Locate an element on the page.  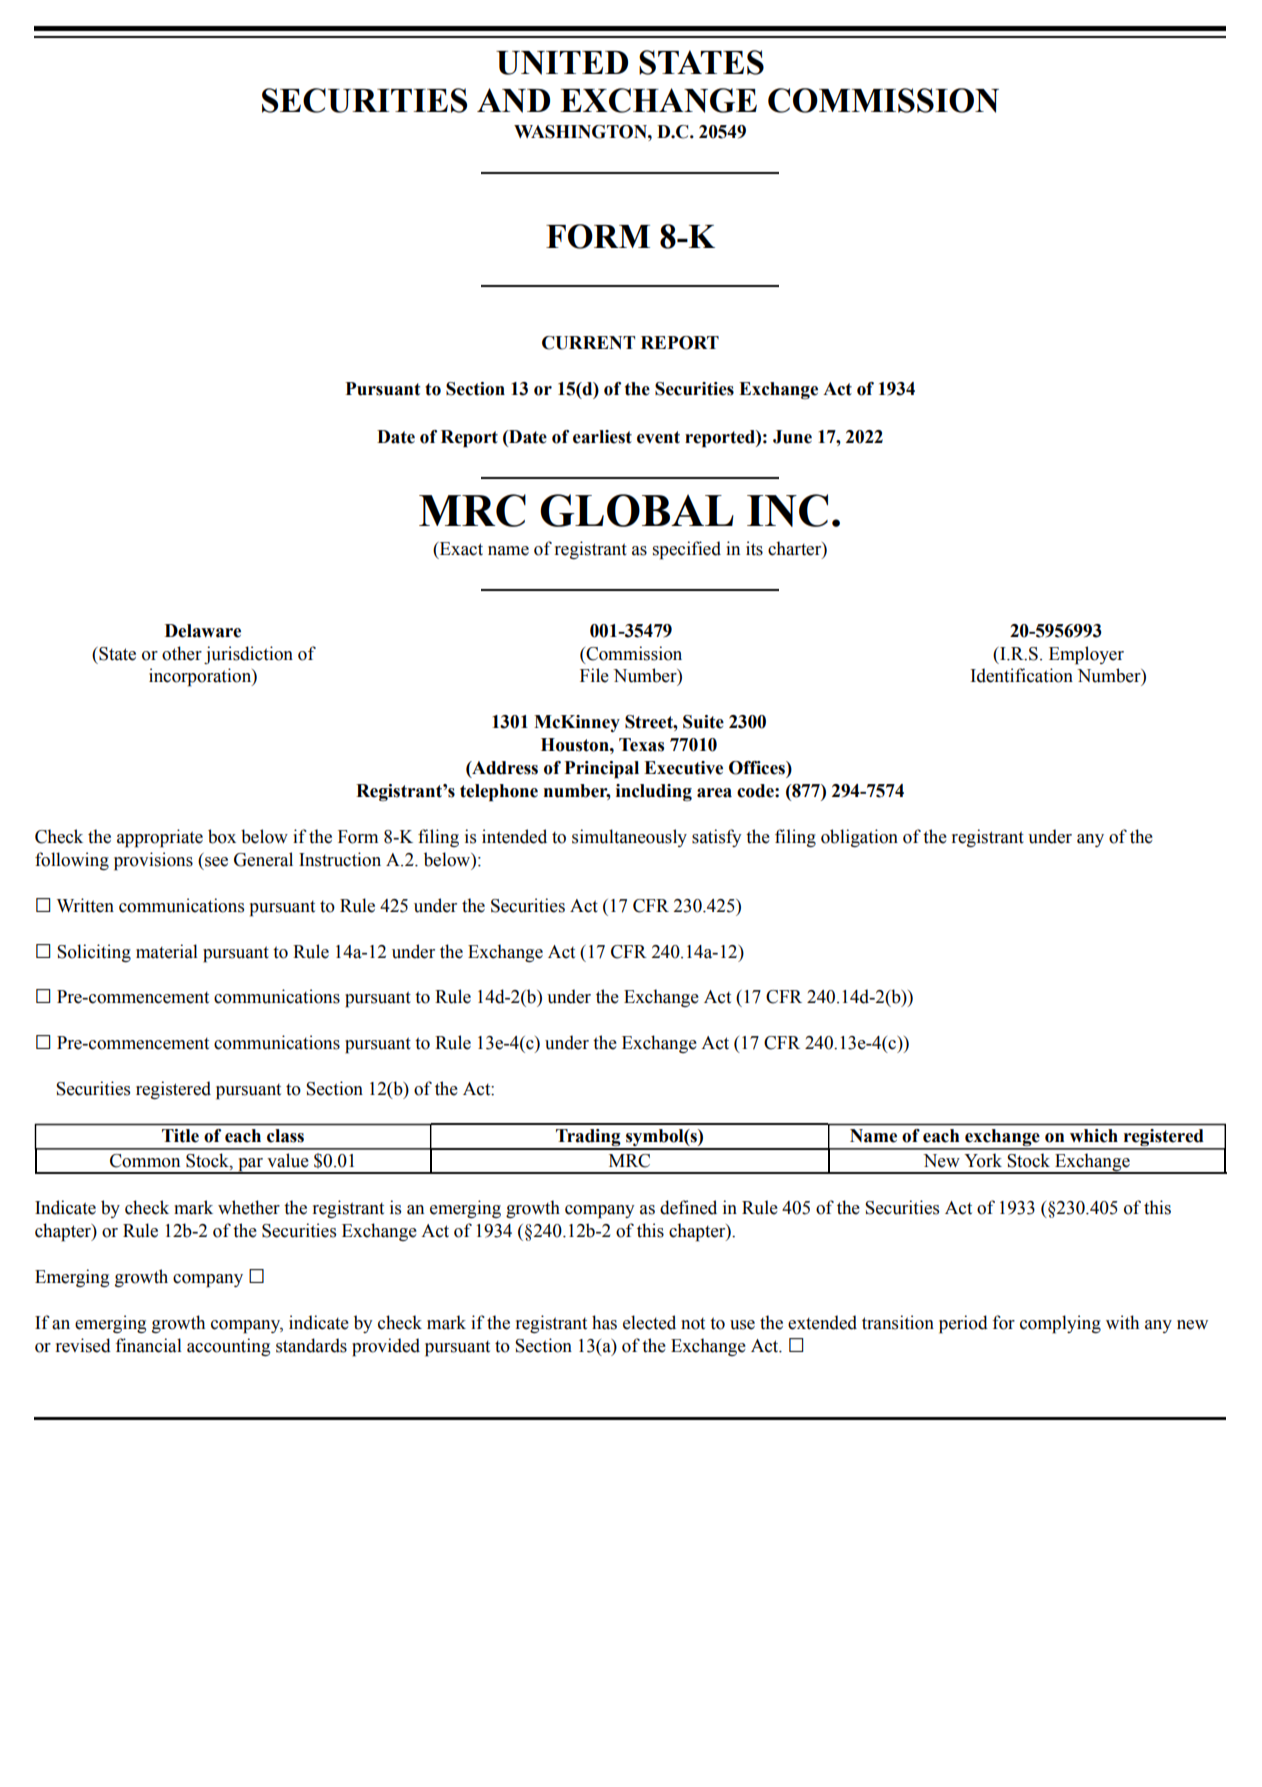
which is located at coordinates (1094, 1136).
